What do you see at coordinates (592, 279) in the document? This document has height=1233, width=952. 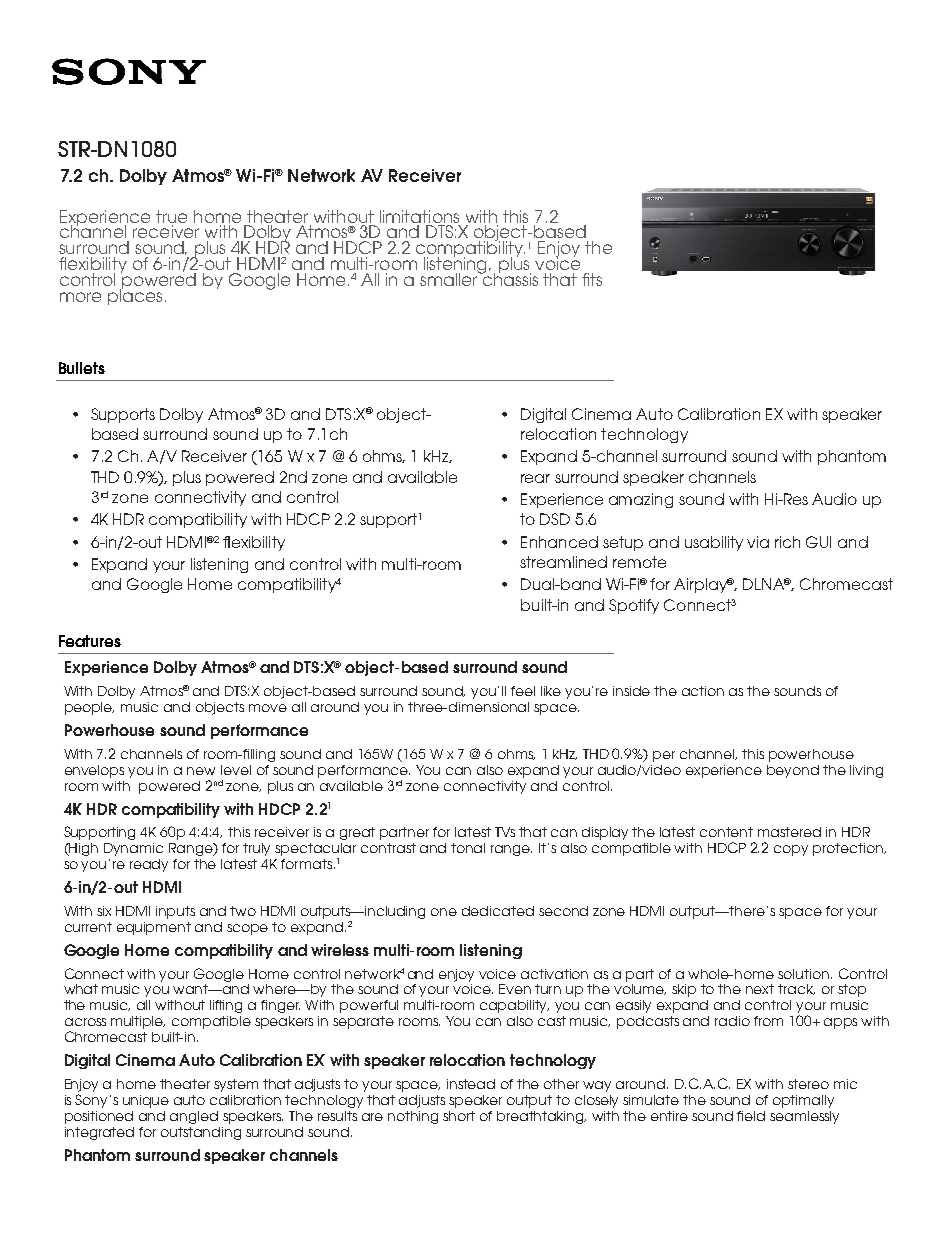 I see `fits` at bounding box center [592, 279].
